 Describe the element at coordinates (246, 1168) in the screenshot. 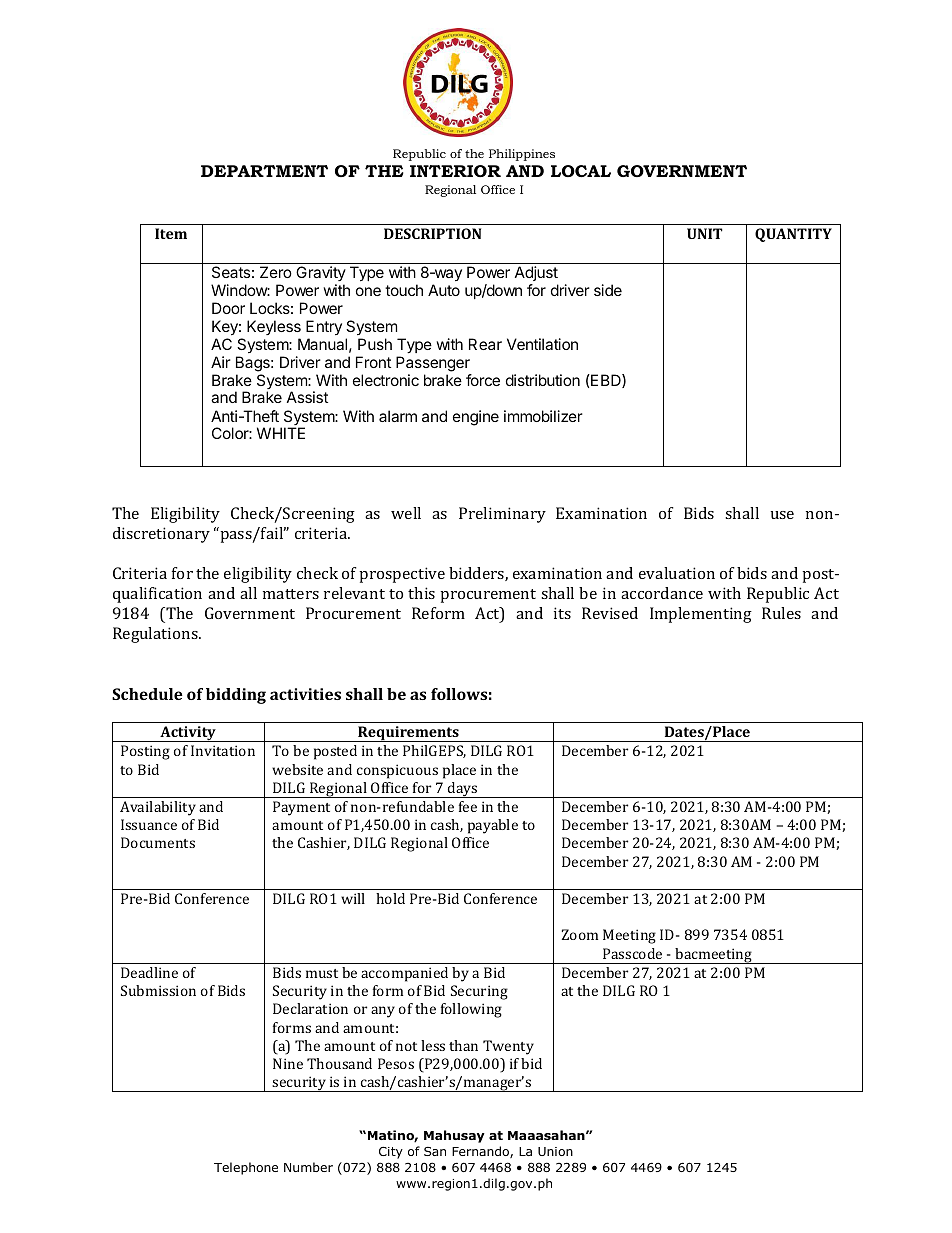

I see `Telephone` at that location.
